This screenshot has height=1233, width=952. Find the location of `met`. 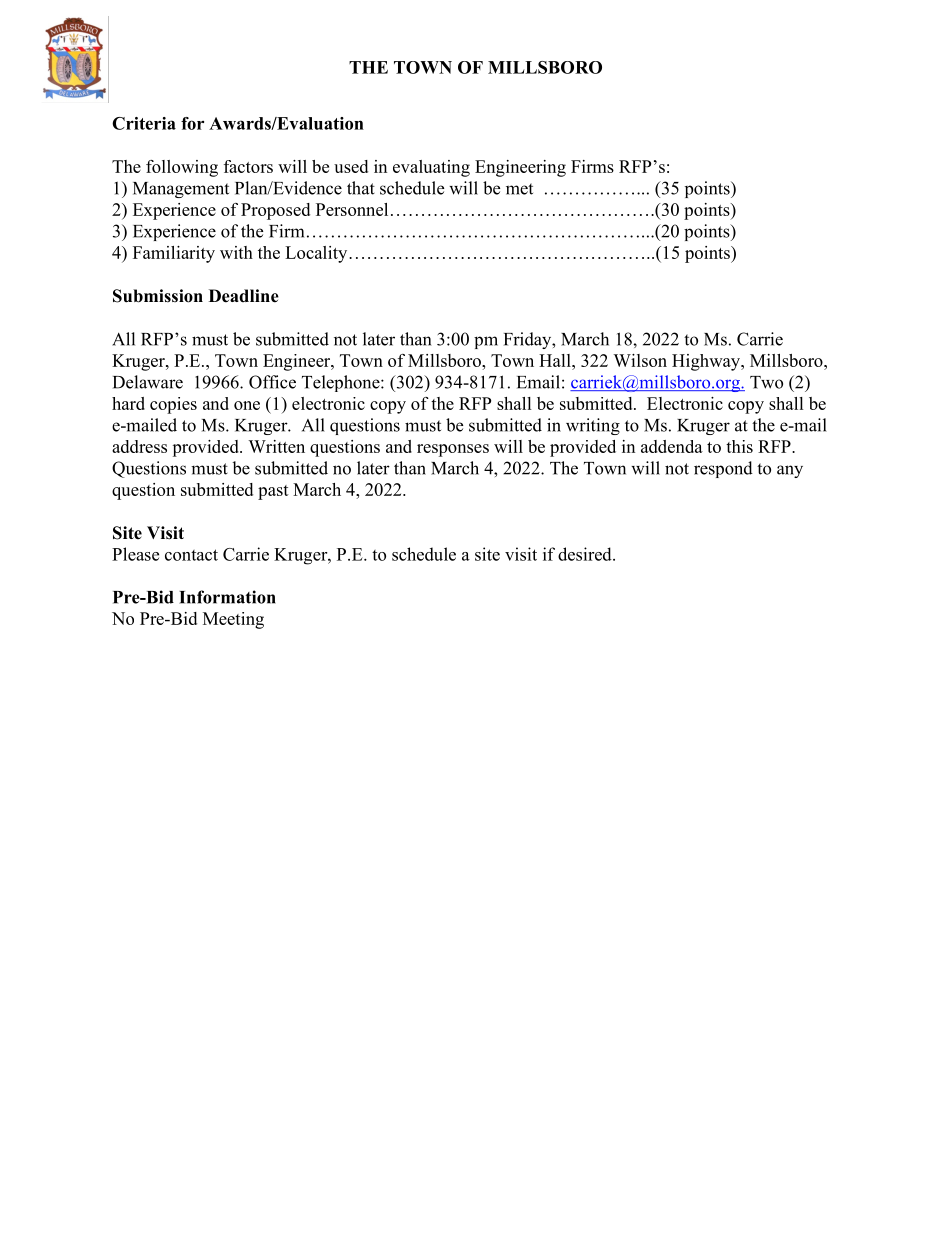

met is located at coordinates (519, 189).
